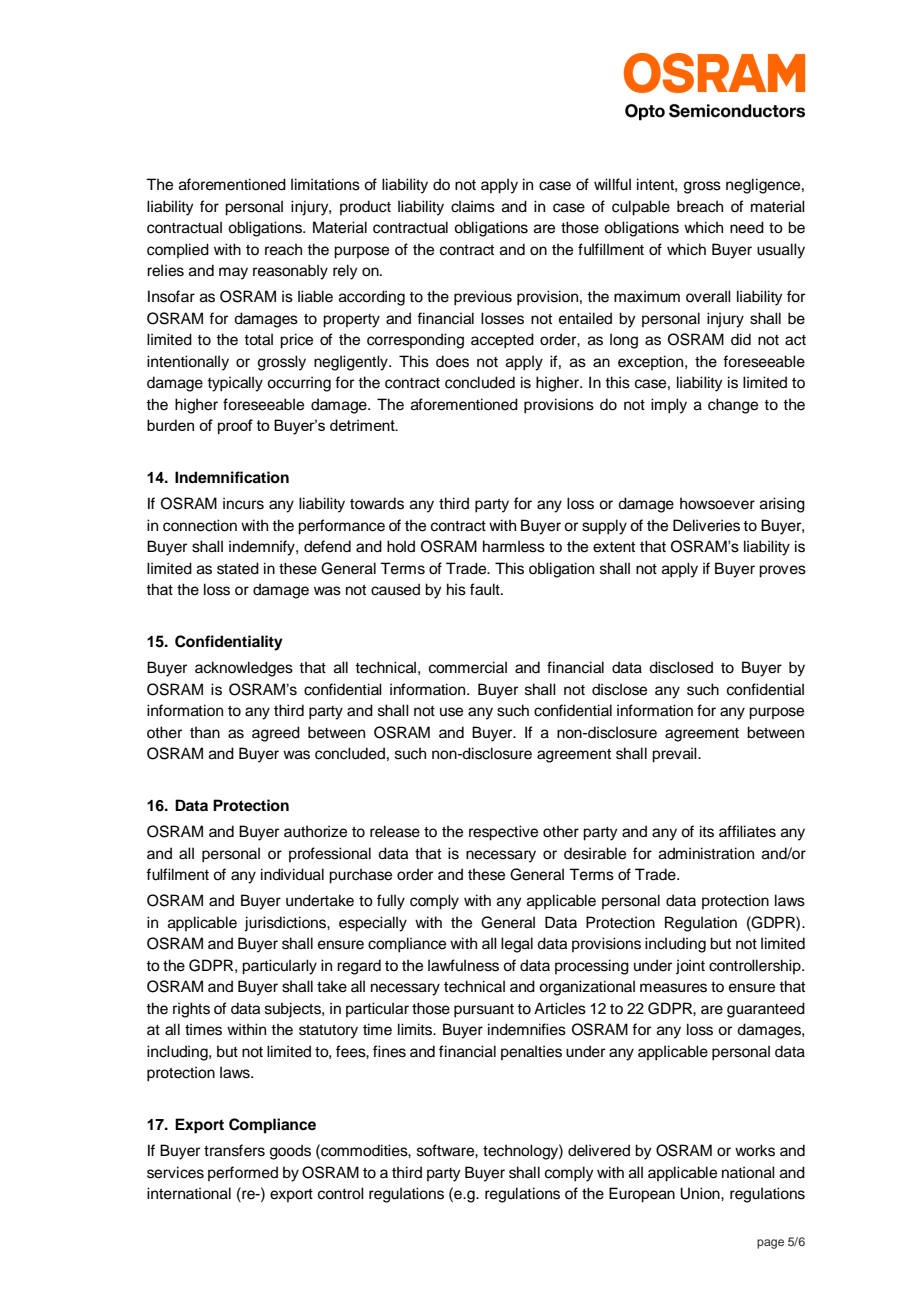  I want to click on need, so click(747, 227).
